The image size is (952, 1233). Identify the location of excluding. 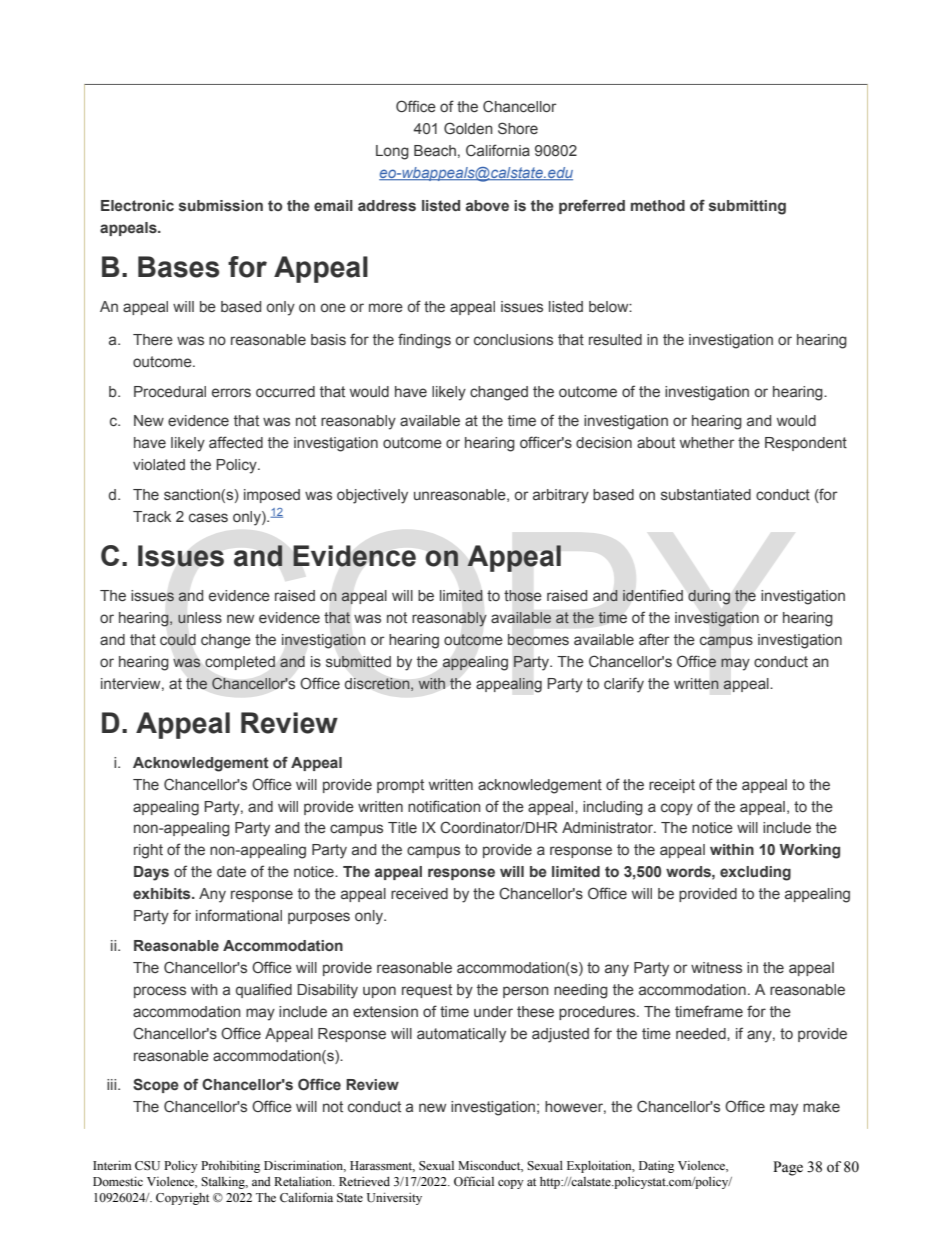
(755, 873).
